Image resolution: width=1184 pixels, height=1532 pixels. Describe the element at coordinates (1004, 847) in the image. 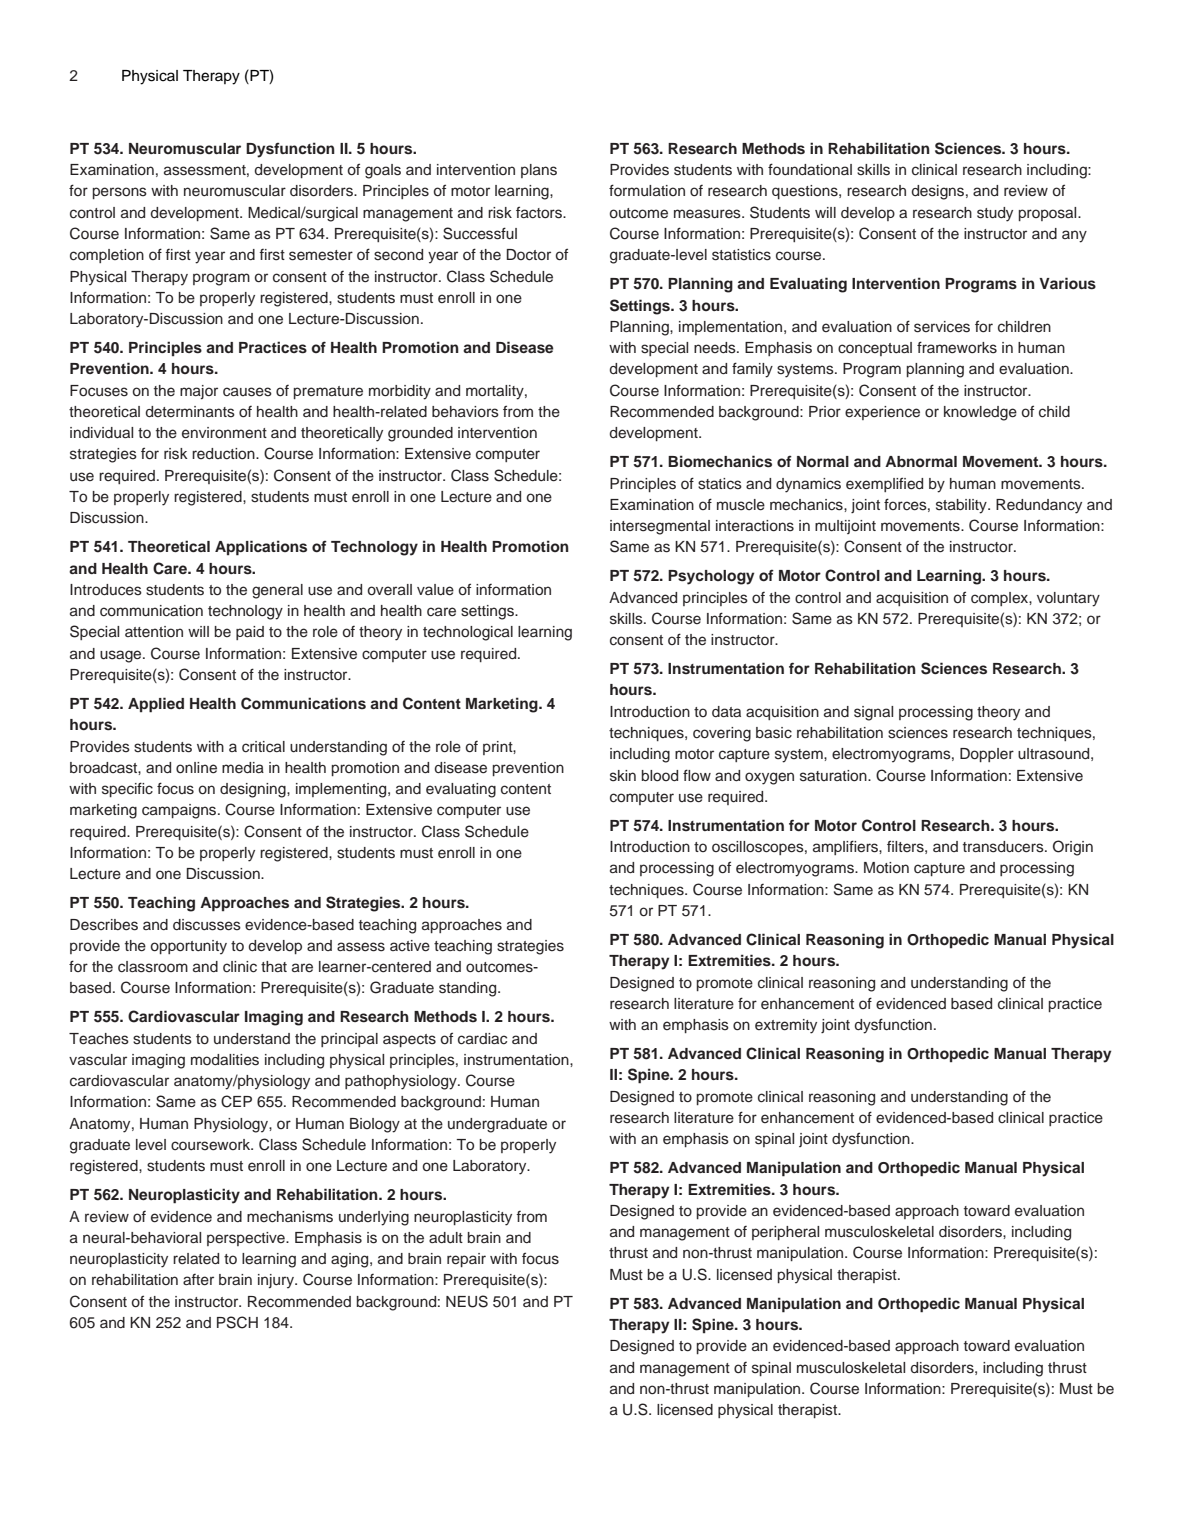

I see `transducers` at that location.
